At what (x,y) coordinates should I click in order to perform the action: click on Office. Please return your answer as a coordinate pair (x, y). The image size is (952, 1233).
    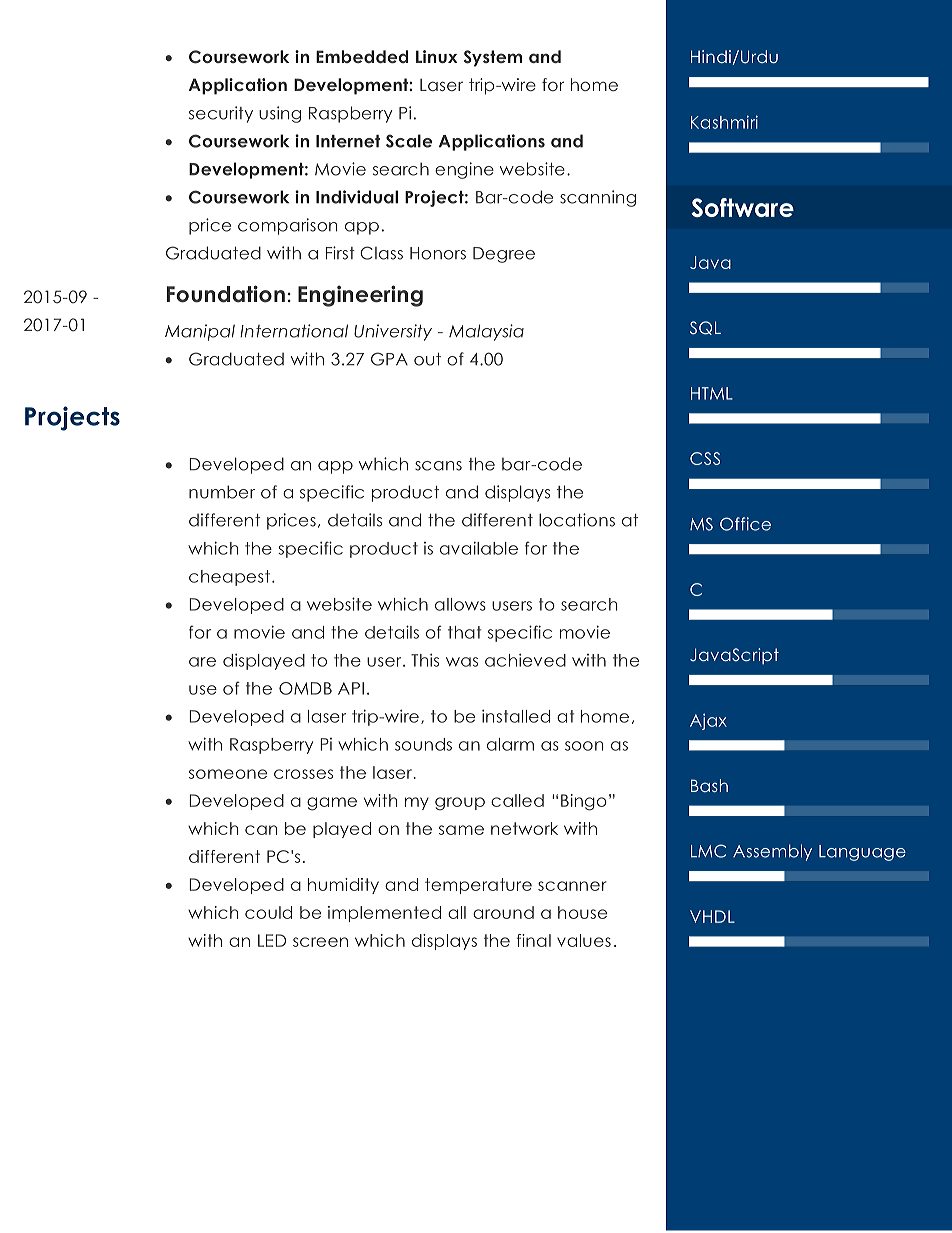
    Looking at the image, I should click on (745, 524).
